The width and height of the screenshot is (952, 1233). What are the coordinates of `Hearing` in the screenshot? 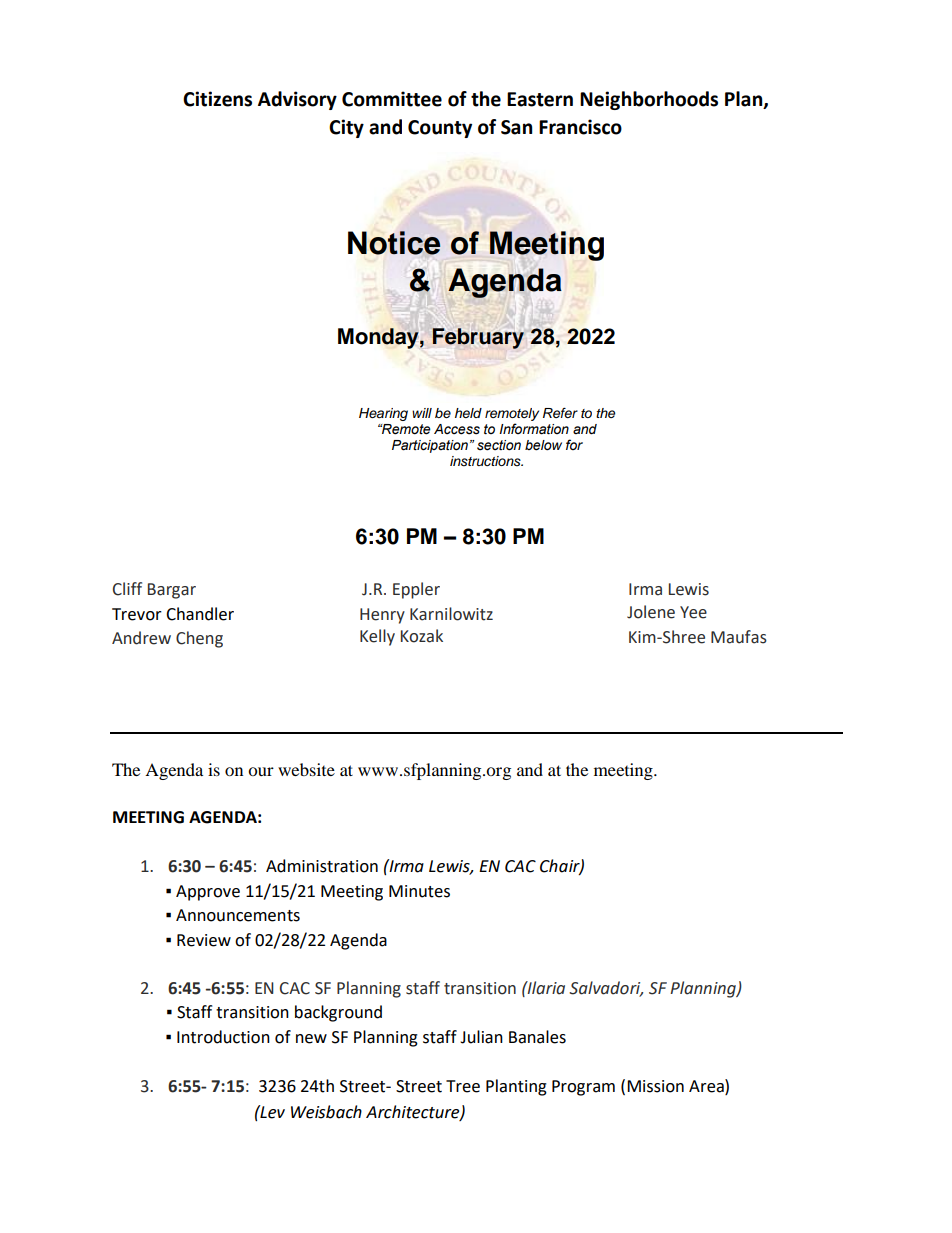 It's located at (383, 414).
